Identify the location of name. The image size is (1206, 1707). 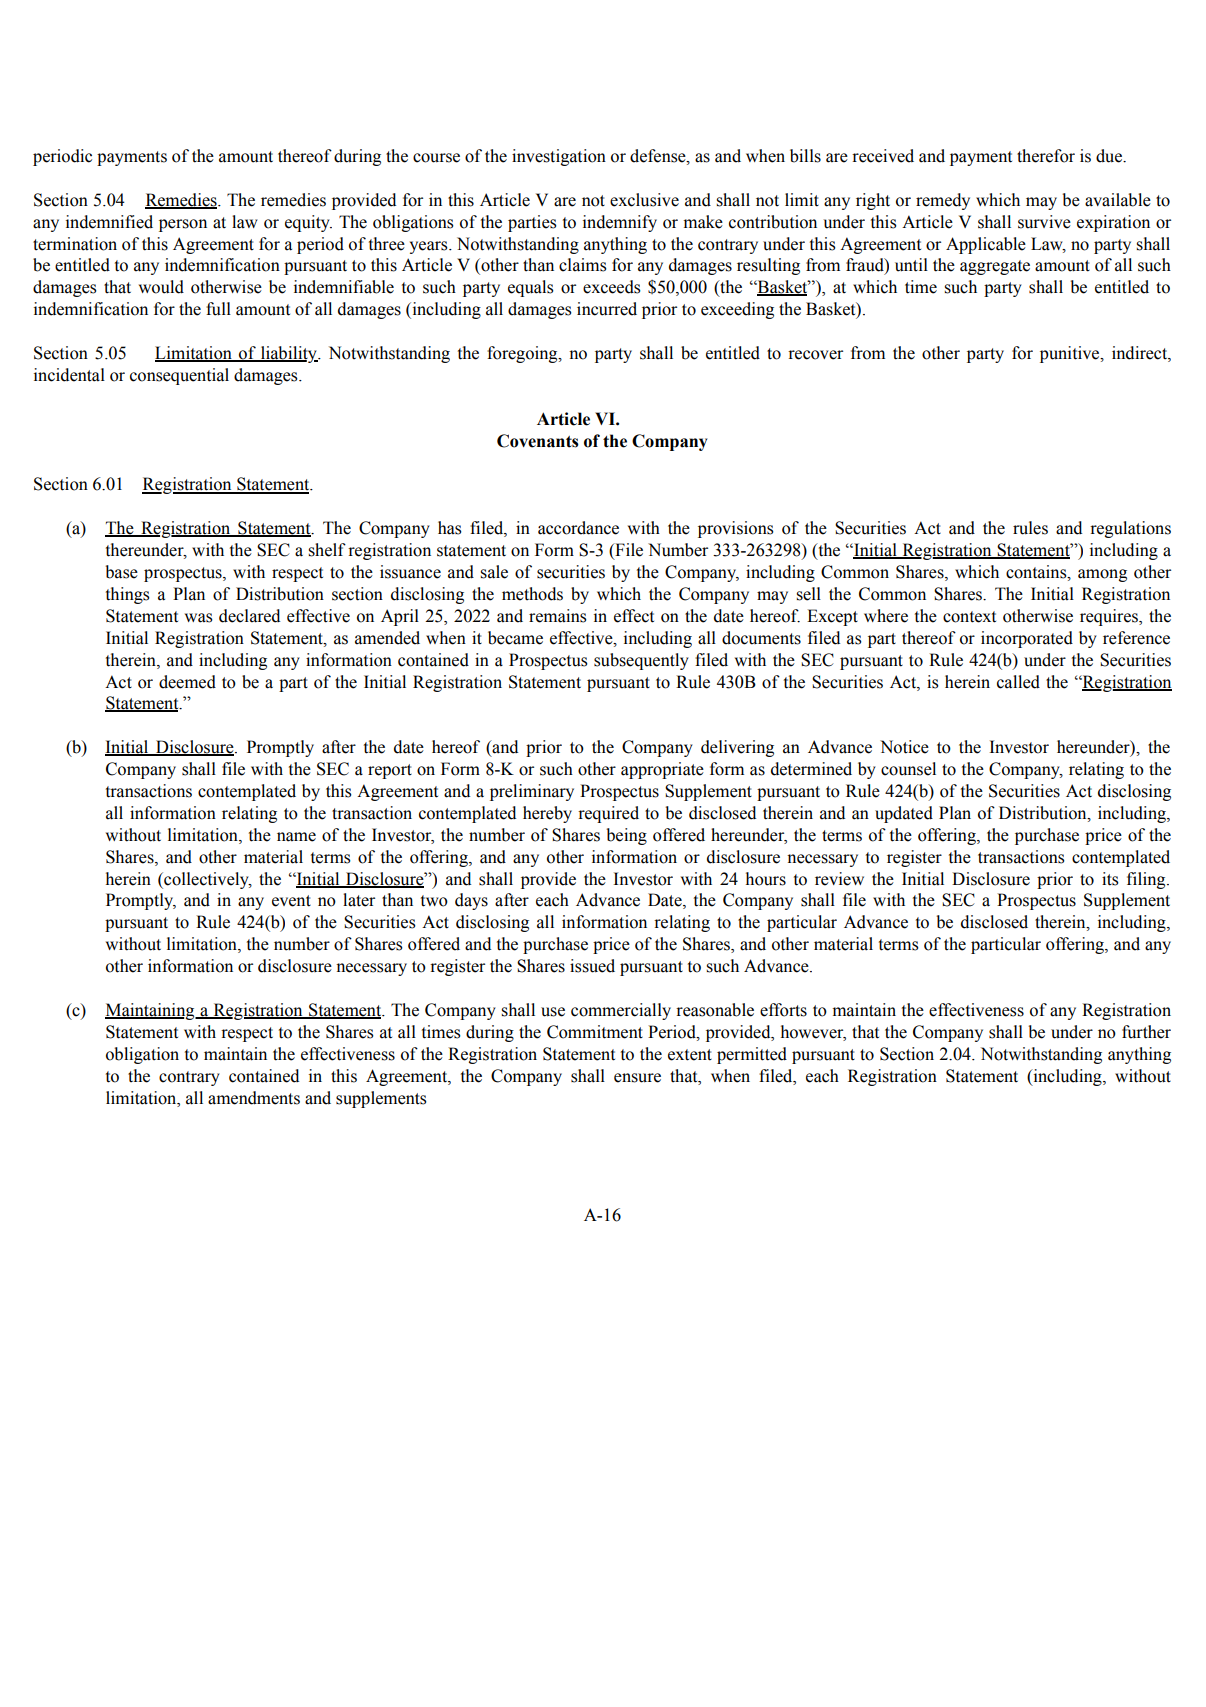
(296, 837).
